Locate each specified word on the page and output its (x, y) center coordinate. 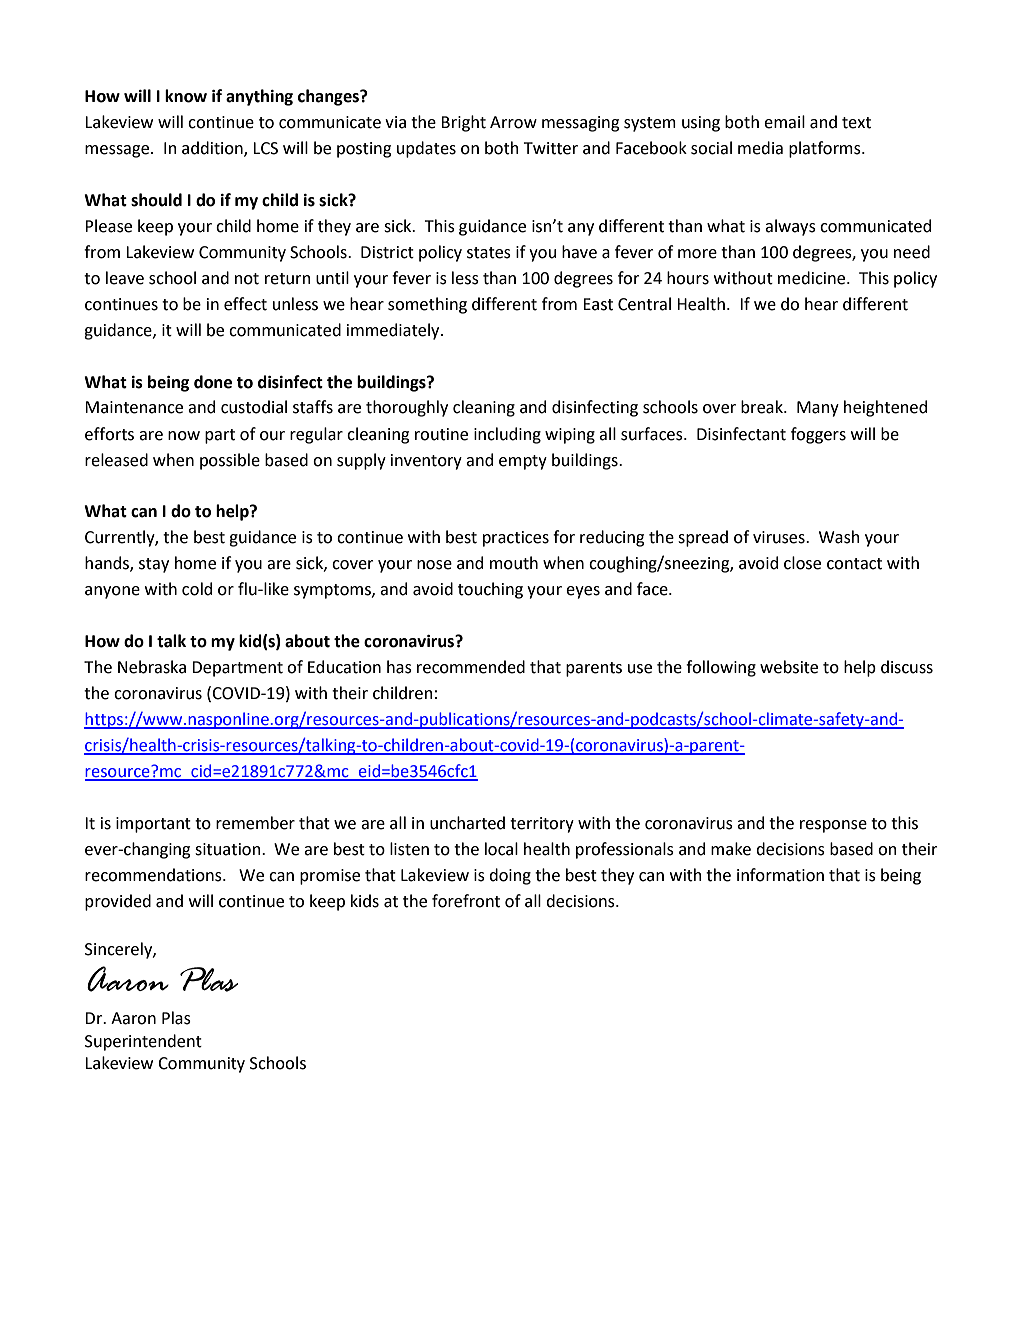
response (833, 826)
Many (818, 409)
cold (197, 589)
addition (213, 149)
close (802, 563)
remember (255, 823)
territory (542, 825)
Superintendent (143, 1042)
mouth (514, 563)
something (427, 305)
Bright (463, 123)
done (213, 382)
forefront (466, 901)
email (784, 122)
